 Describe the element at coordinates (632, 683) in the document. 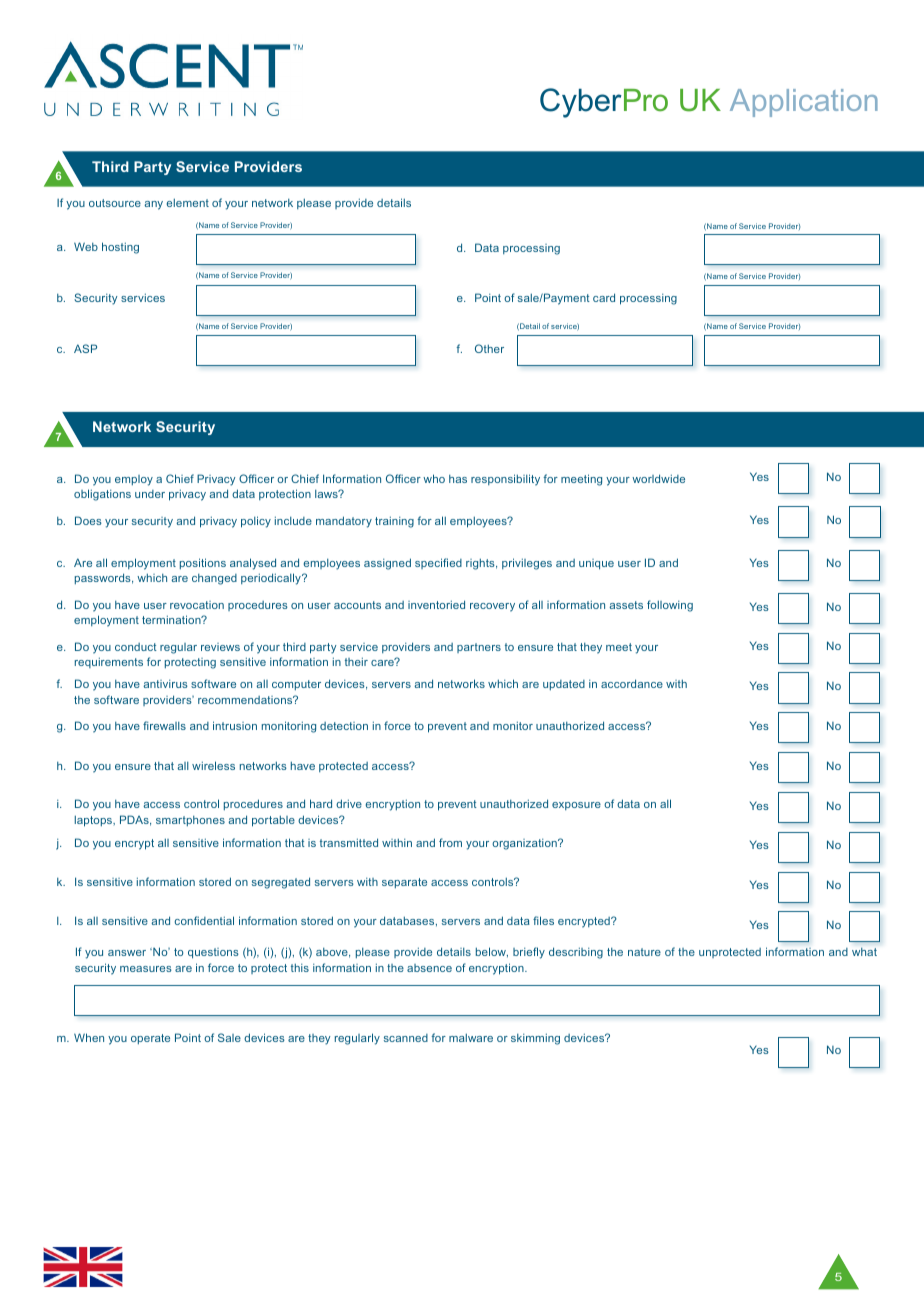

I see `accordance` at that location.
